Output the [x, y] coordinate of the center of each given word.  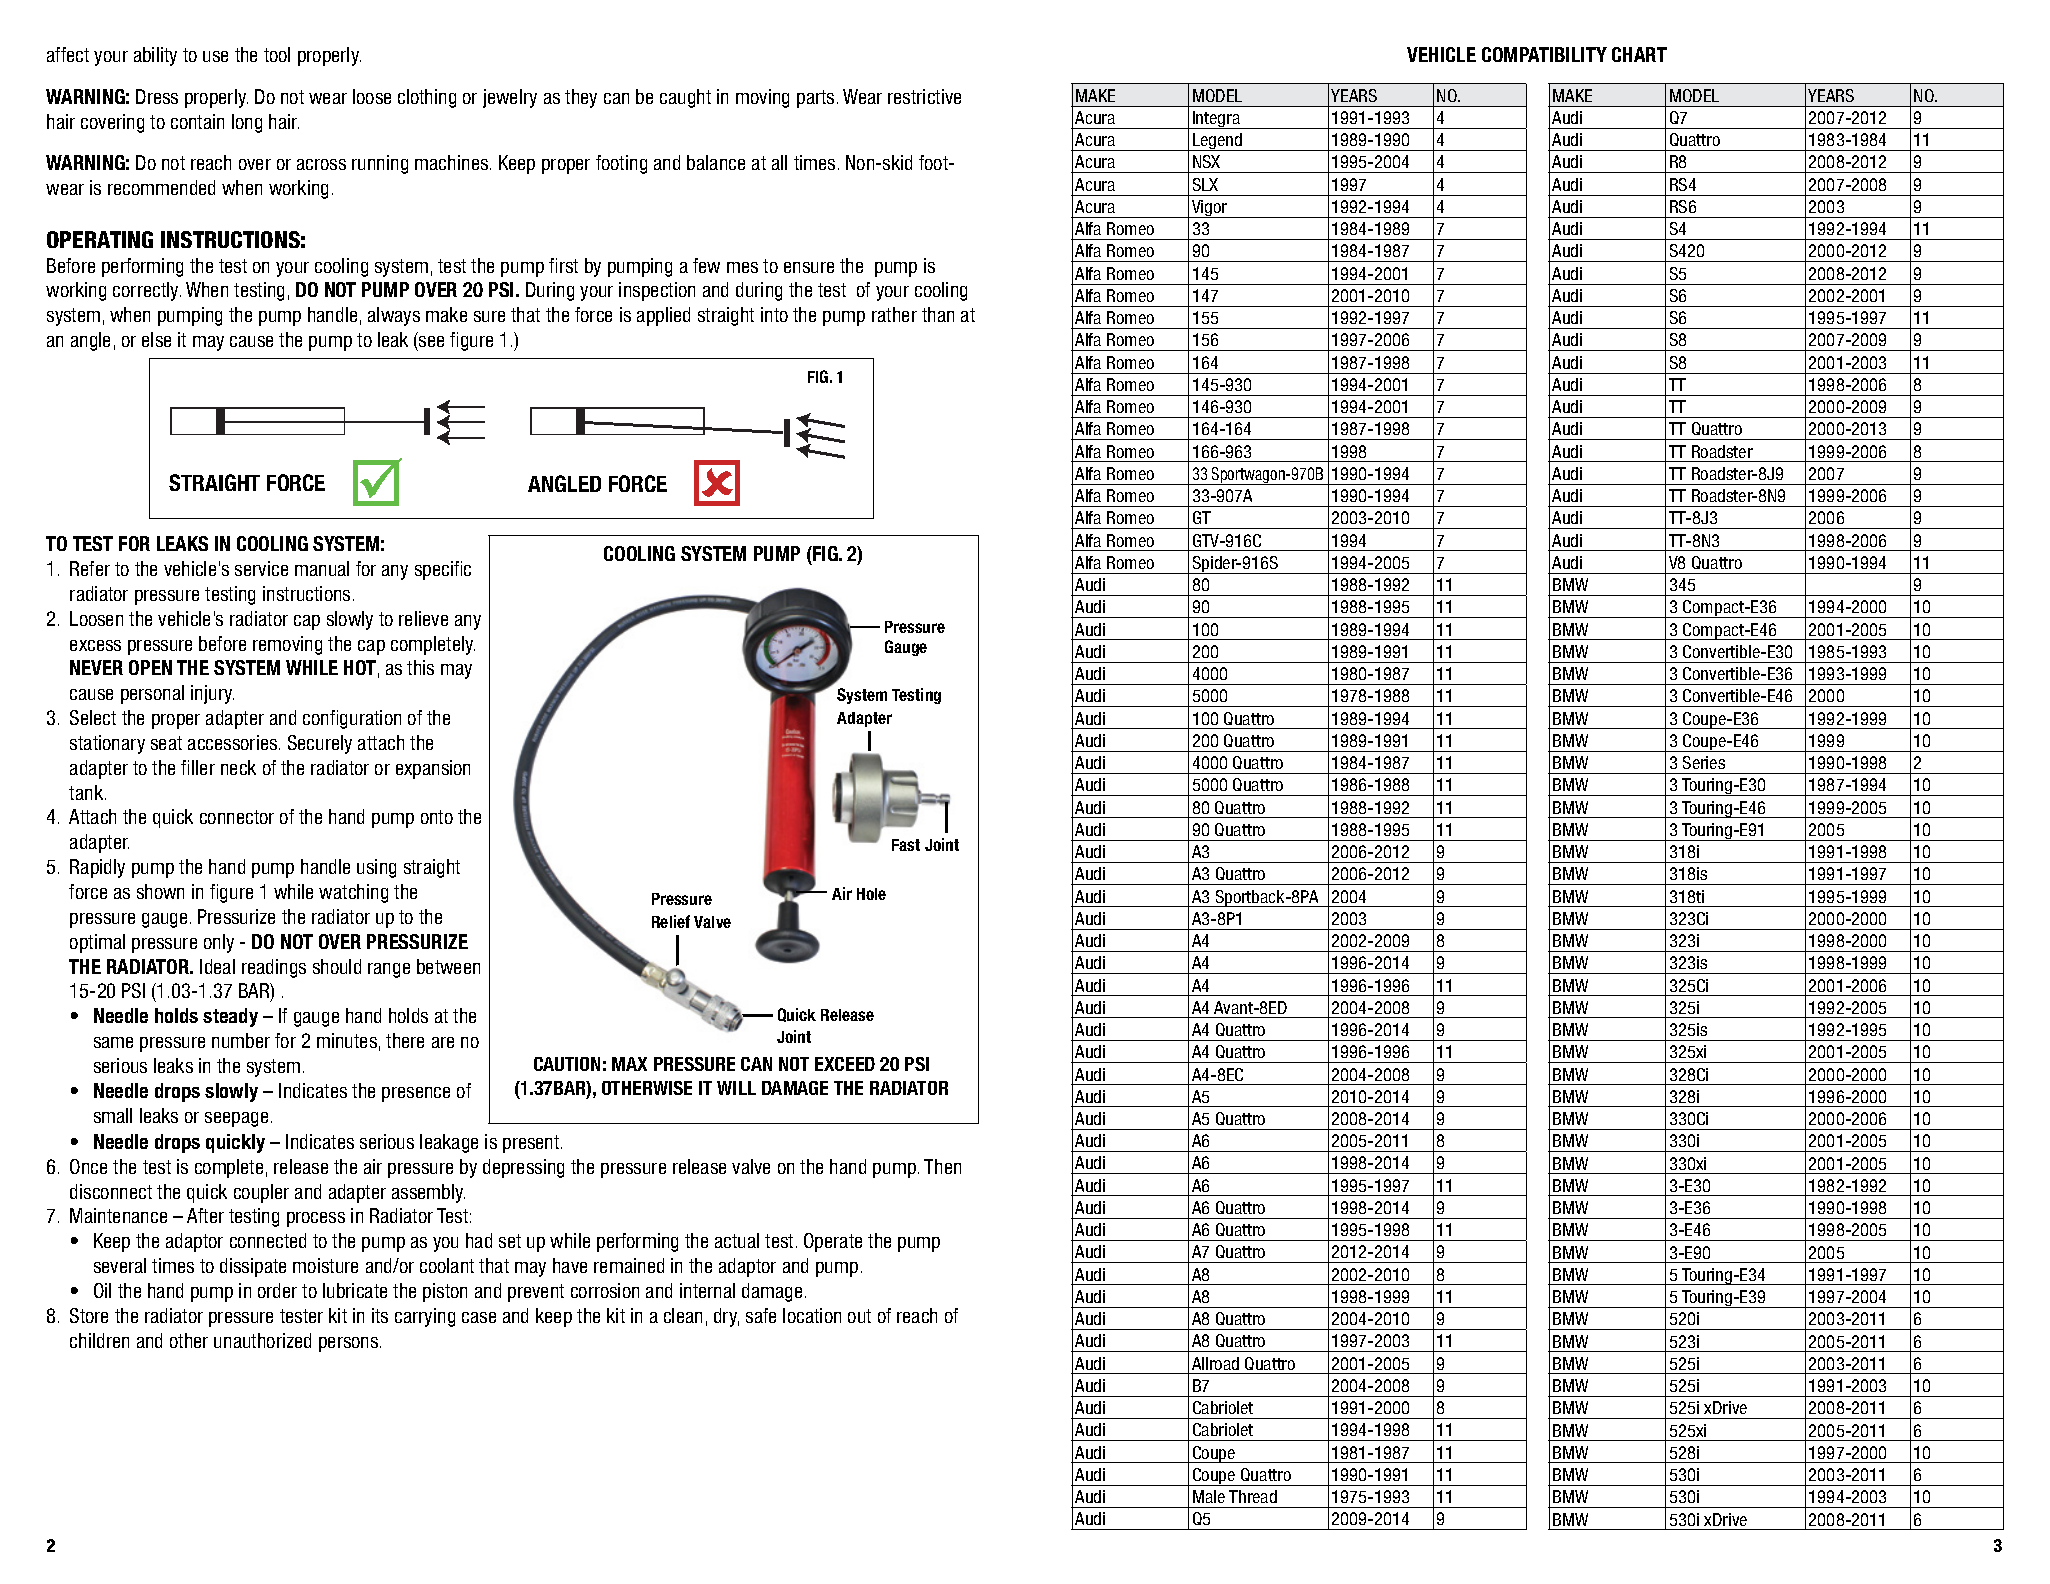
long [247, 123]
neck [238, 767]
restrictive [924, 96]
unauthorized [262, 1340]
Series [1704, 762]
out [859, 1316]
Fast [906, 845]
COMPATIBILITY [1544, 54]
